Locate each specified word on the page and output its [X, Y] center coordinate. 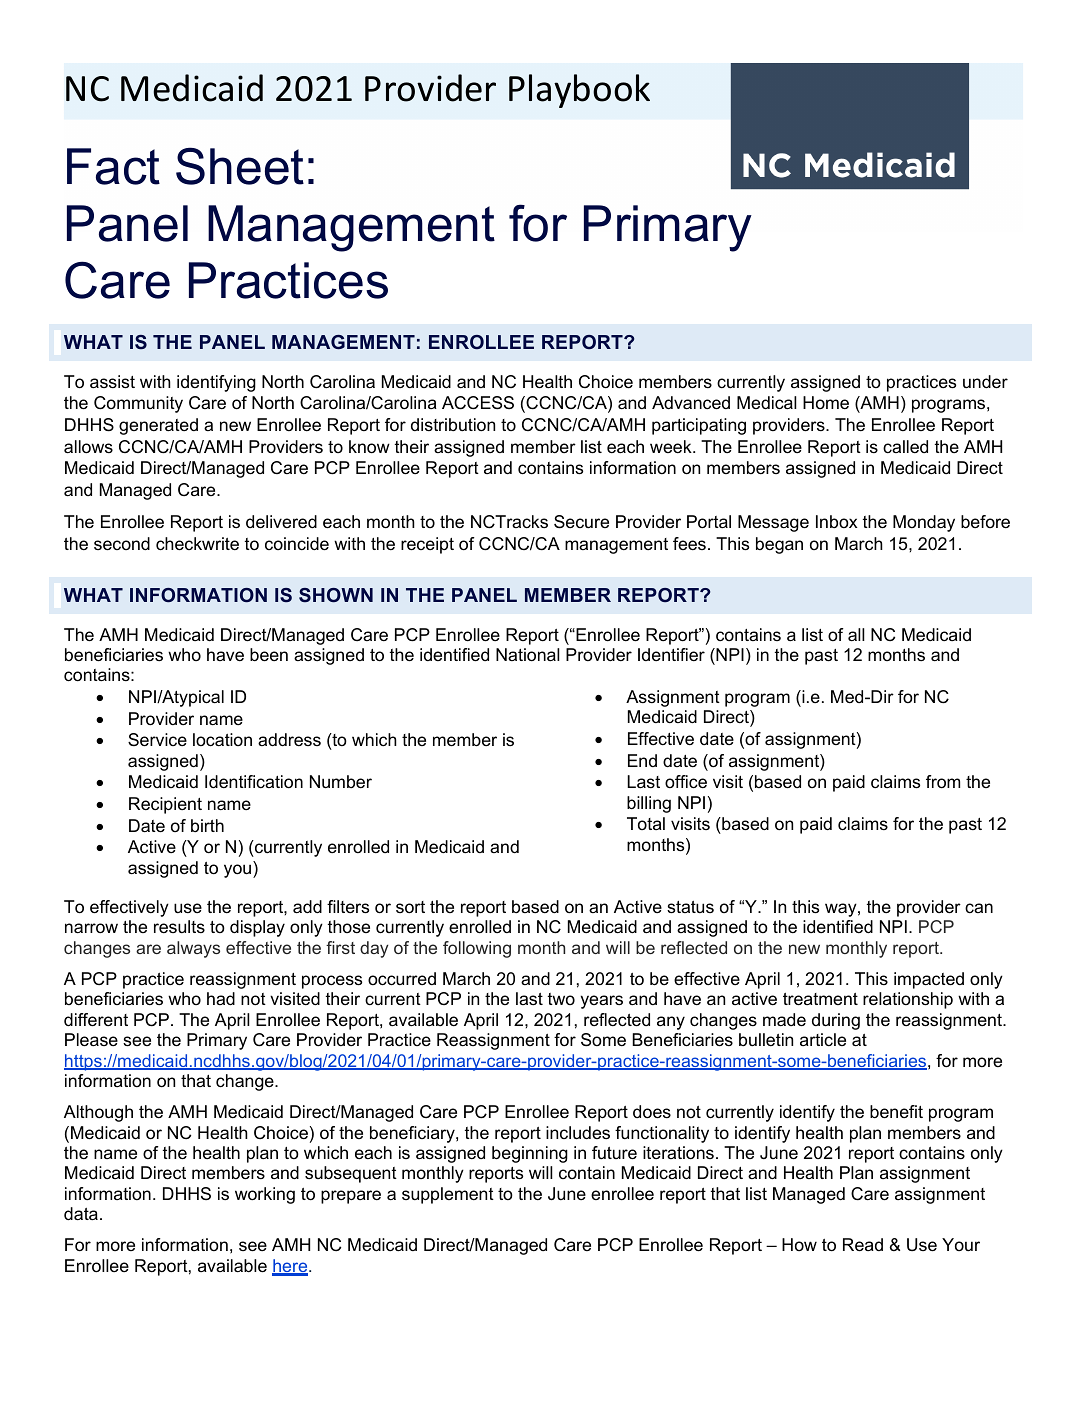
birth [207, 825]
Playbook [579, 91]
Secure [581, 522]
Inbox [837, 521]
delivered [281, 522]
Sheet [240, 166]
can [979, 908]
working [265, 1195]
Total [646, 823]
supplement [448, 1195]
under [985, 382]
